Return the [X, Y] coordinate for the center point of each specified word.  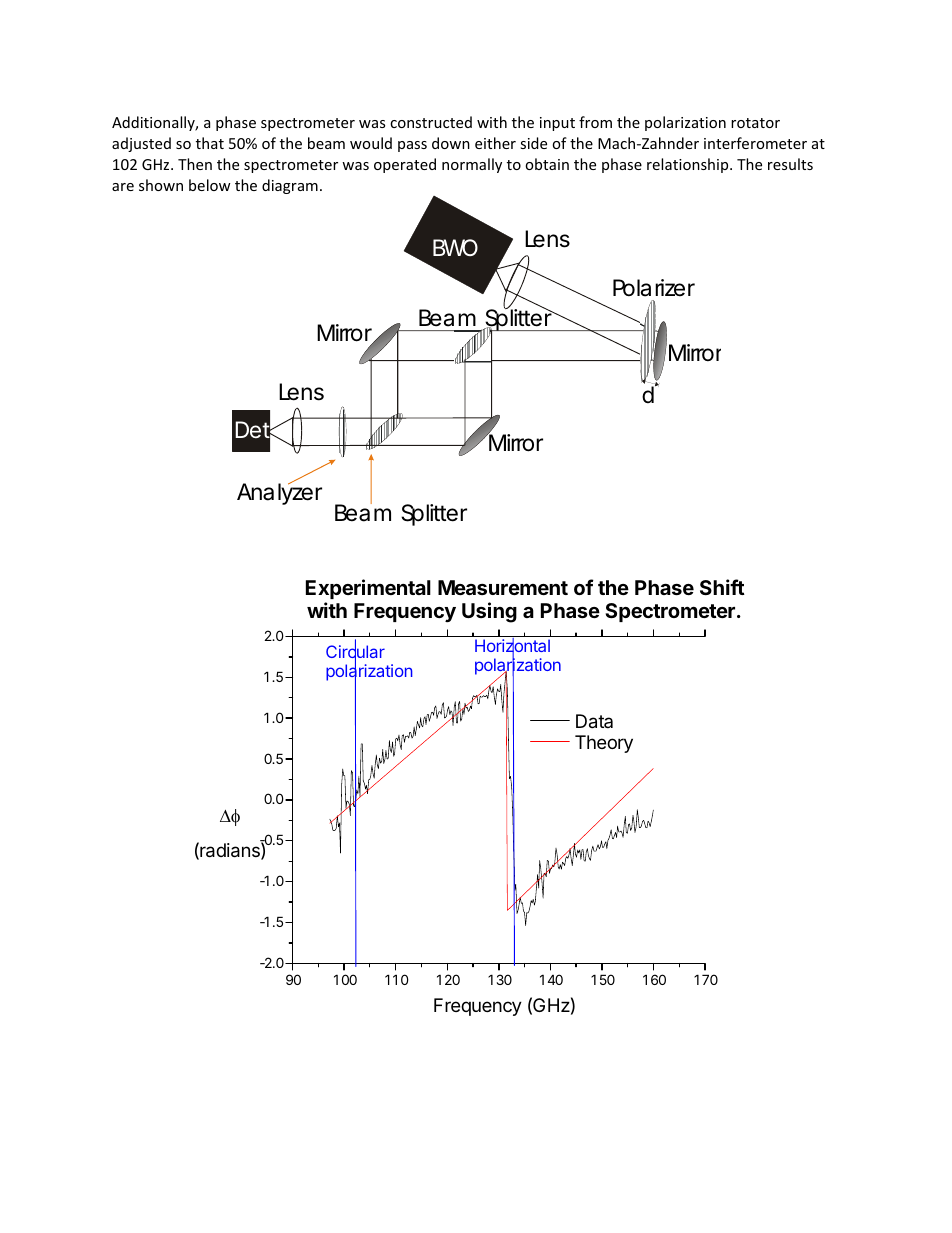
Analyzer [279, 493]
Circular [355, 652]
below [210, 185]
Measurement [503, 587]
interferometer [755, 143]
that [210, 143]
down [451, 143]
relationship [689, 165]
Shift [722, 587]
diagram [290, 186]
